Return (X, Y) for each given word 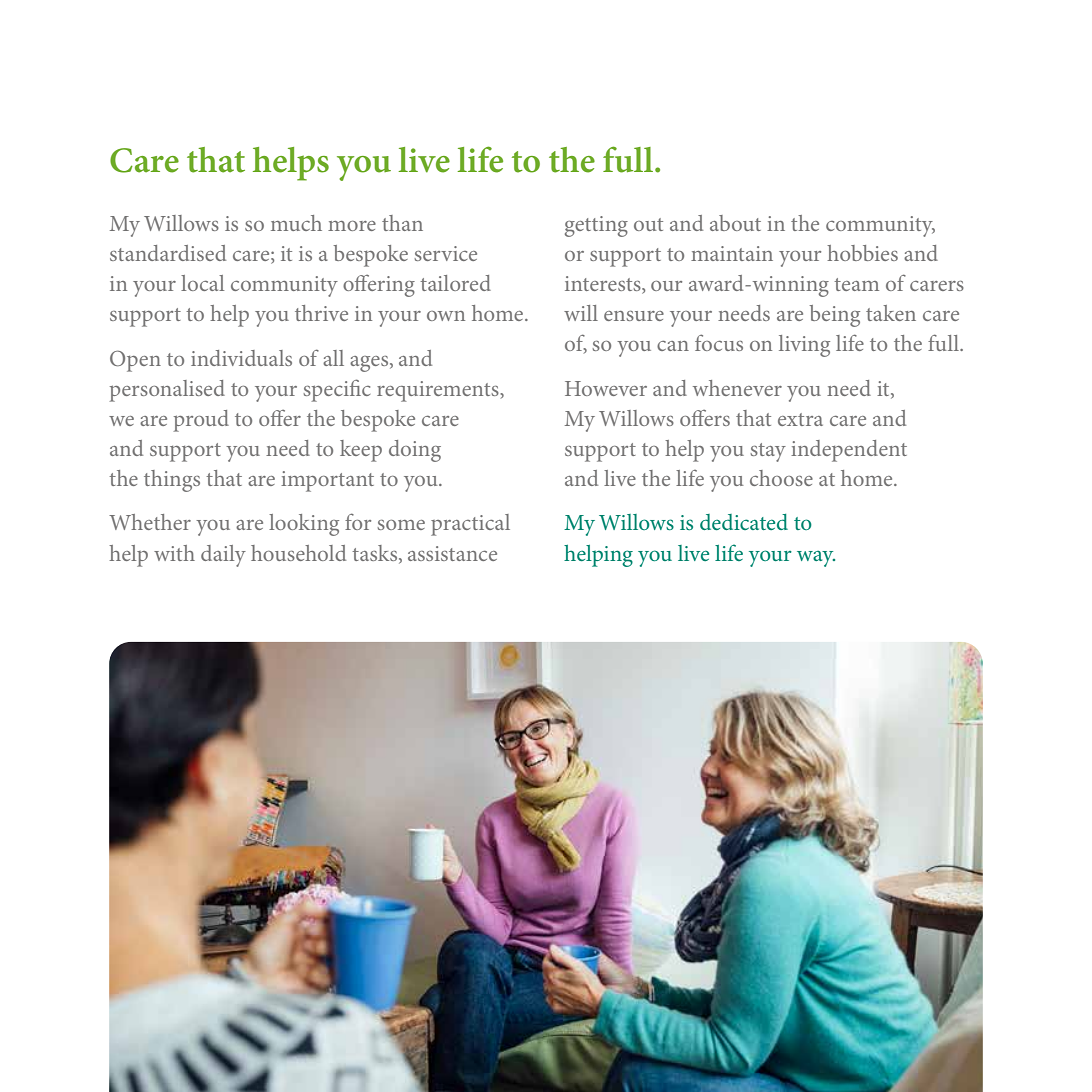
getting (596, 226)
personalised (167, 391)
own (446, 316)
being (834, 316)
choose (781, 478)
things (172, 481)
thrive (321, 313)
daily (223, 556)
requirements (439, 391)
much (296, 223)
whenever (737, 388)
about (735, 223)
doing (415, 451)
